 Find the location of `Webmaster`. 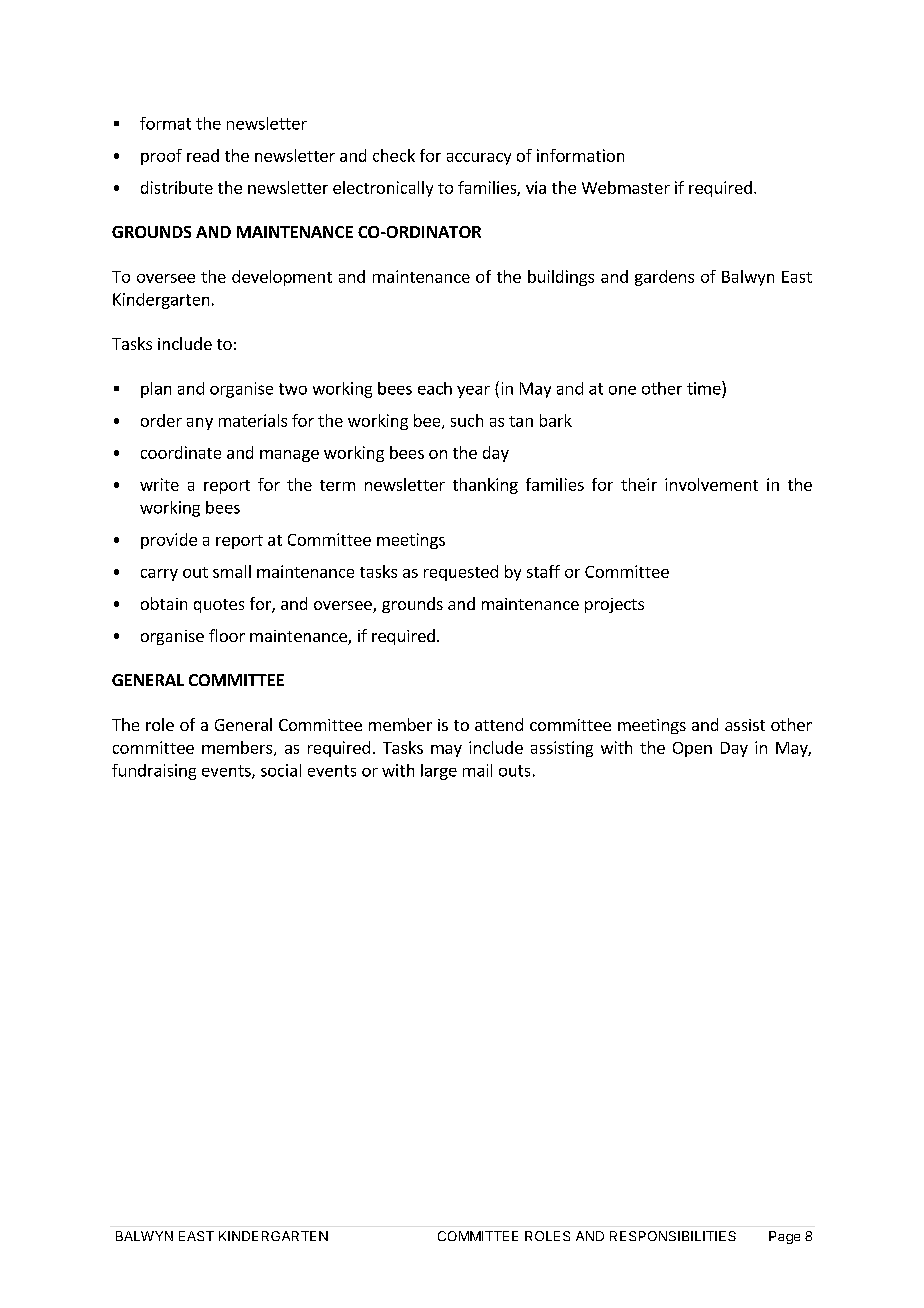

Webmaster is located at coordinates (626, 187).
